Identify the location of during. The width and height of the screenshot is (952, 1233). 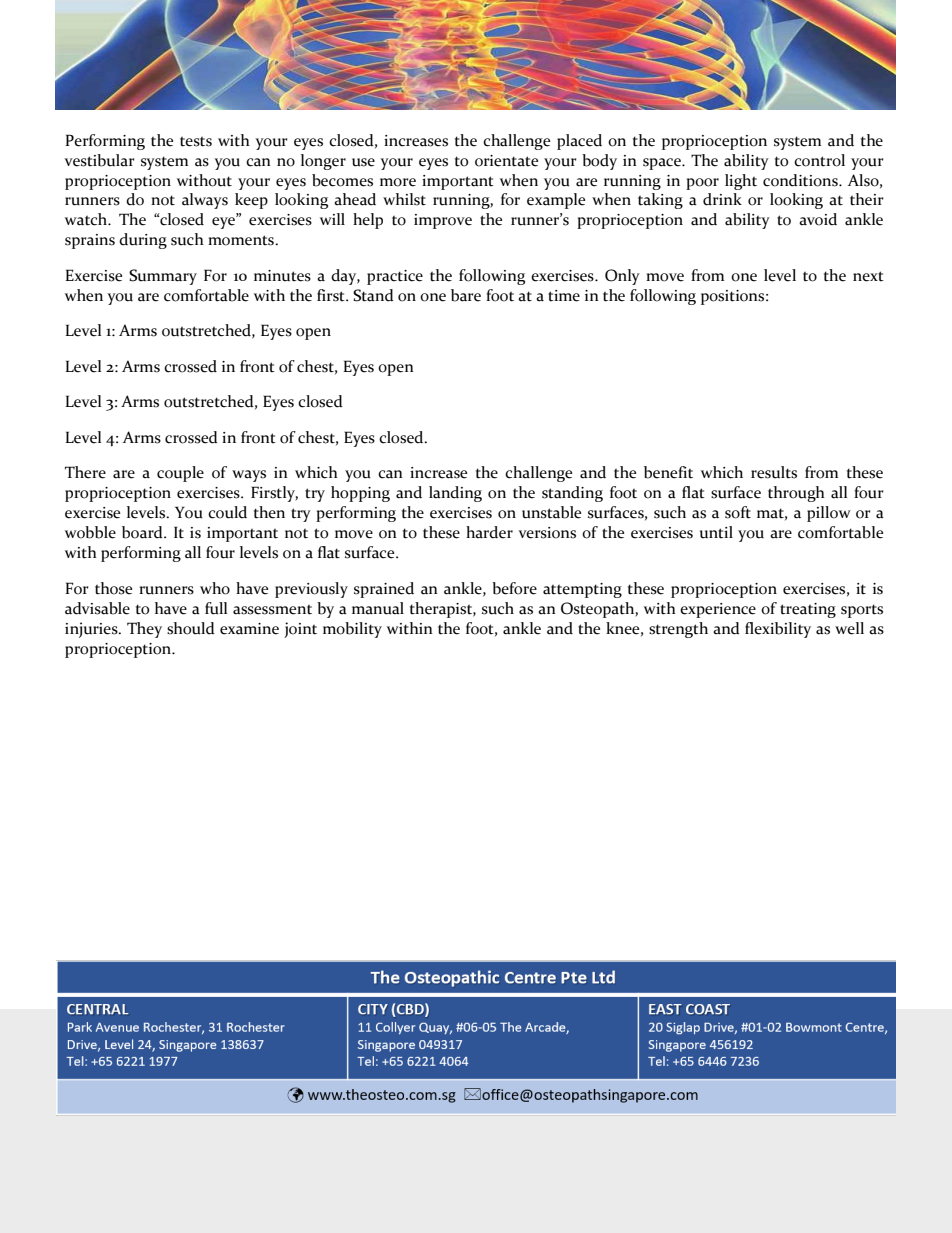
(143, 241).
